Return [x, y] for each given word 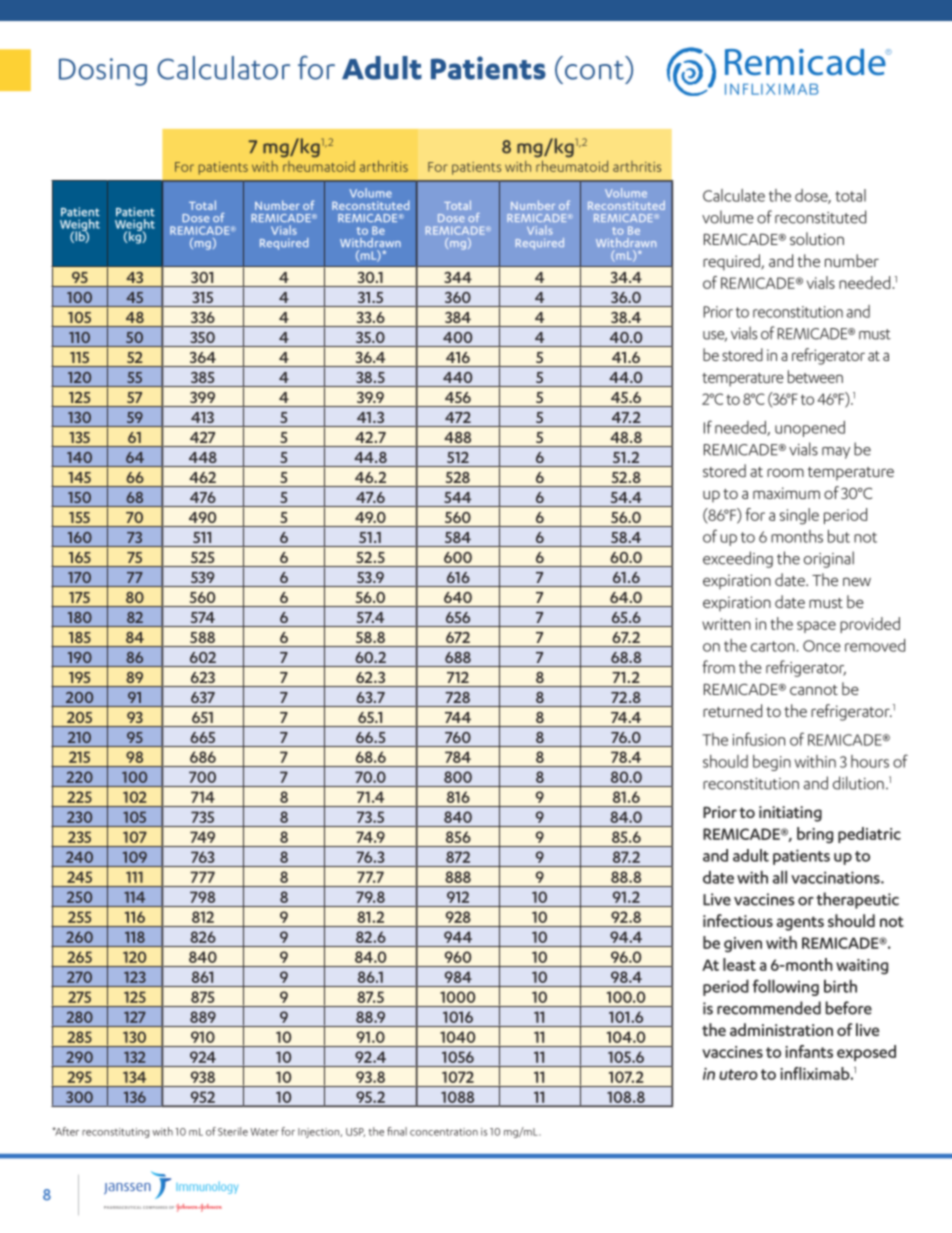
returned [732, 710]
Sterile [233, 1131]
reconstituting [115, 1133]
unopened [810, 429]
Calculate [734, 195]
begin [772, 763]
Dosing [103, 72]
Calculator [223, 68]
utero [738, 1074]
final [397, 1131]
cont [594, 70]
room [785, 472]
